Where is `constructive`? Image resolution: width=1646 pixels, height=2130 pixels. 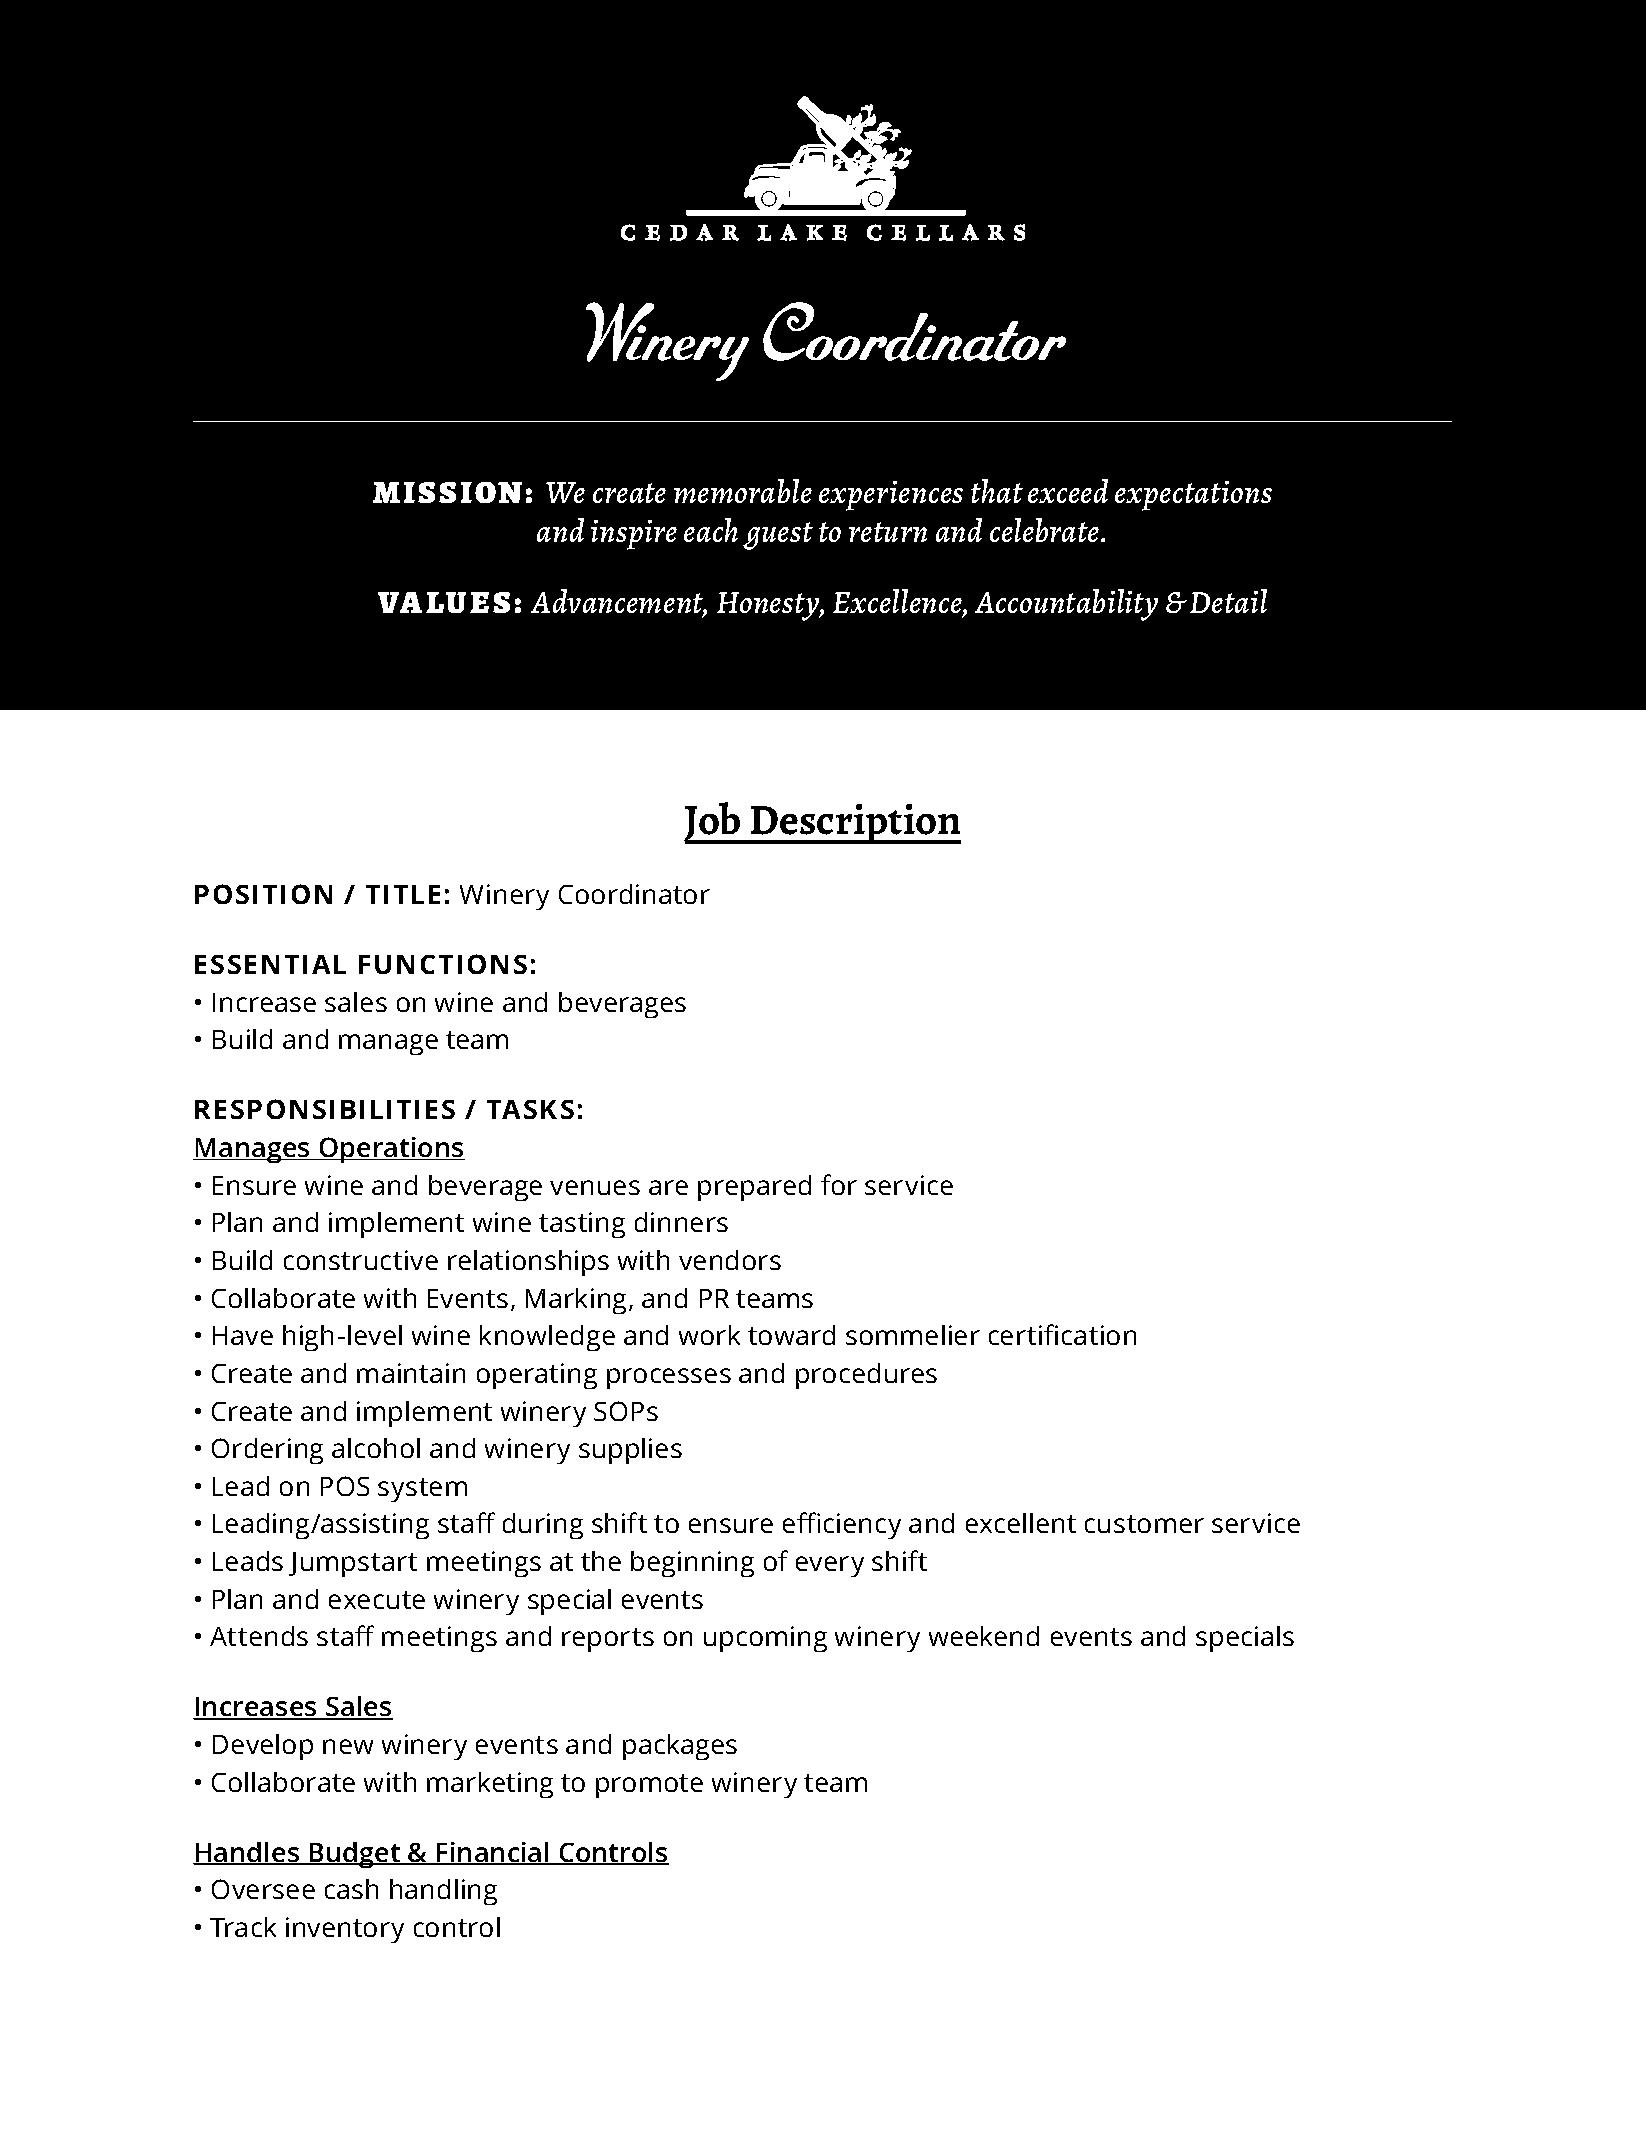
constructive is located at coordinates (361, 1260).
